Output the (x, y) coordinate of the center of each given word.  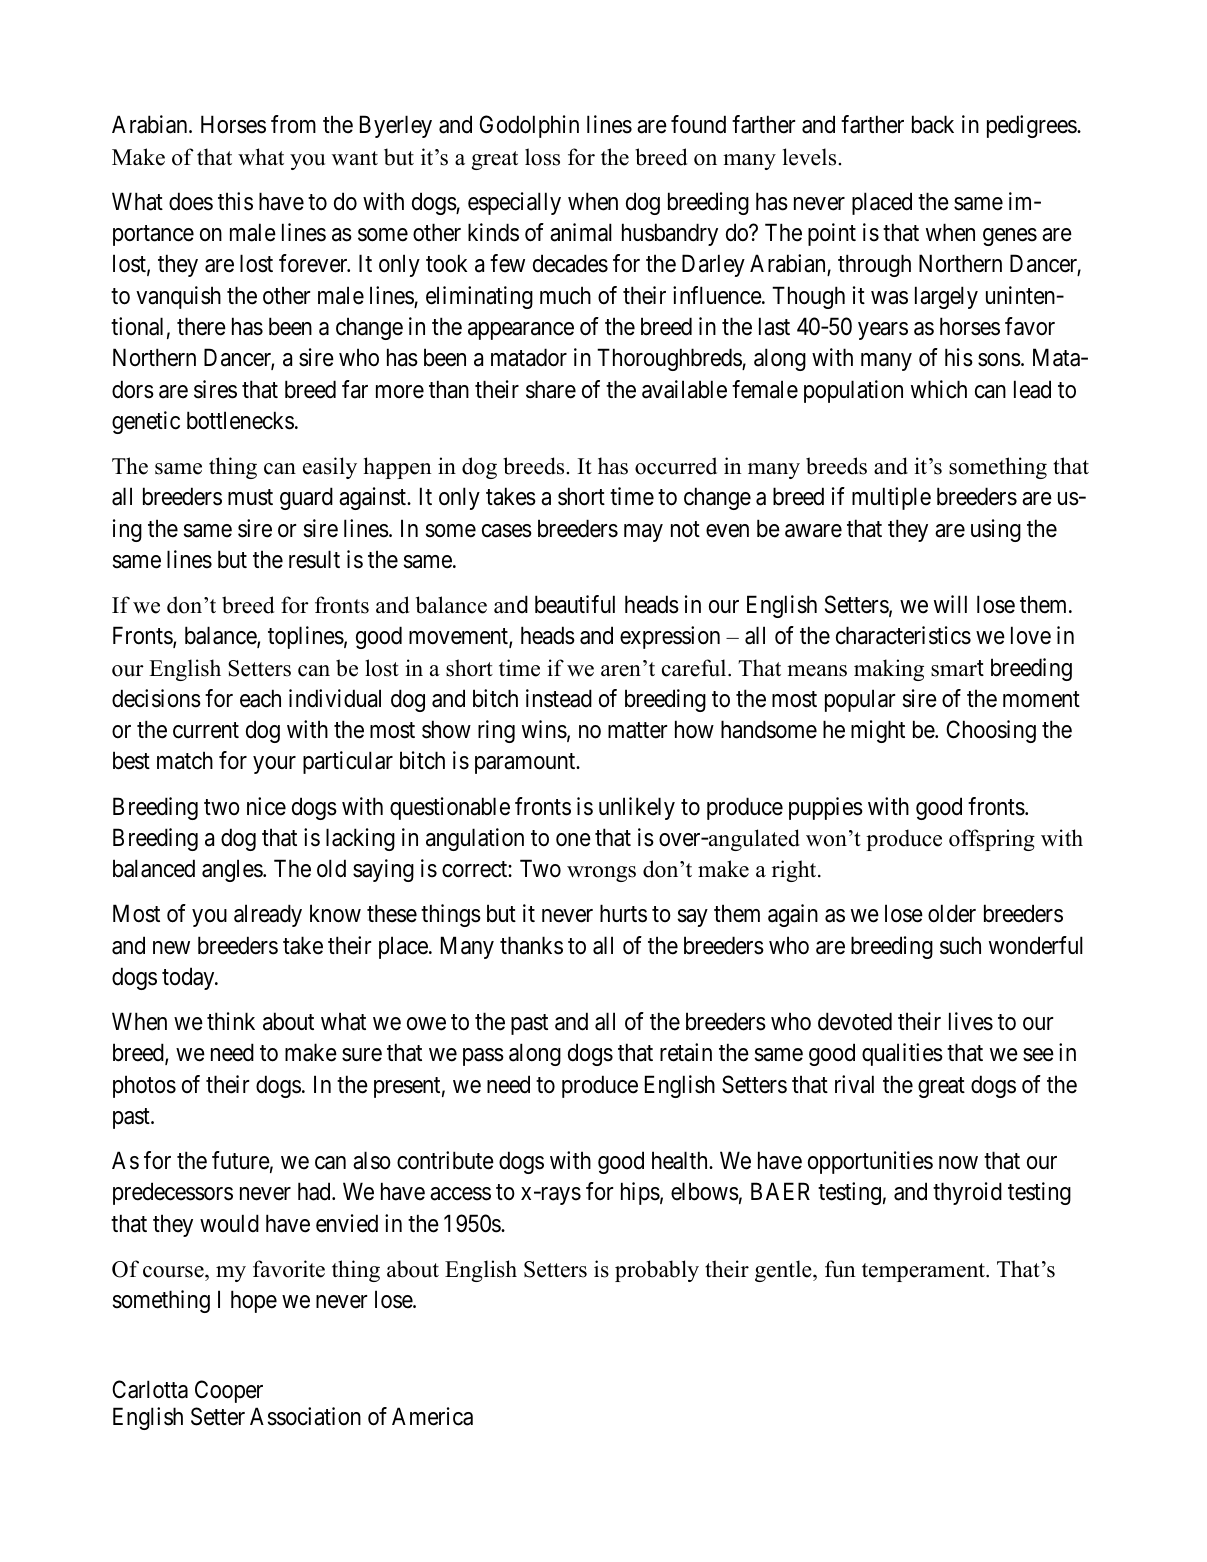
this (235, 201)
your (274, 765)
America (432, 1416)
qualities (902, 1054)
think (231, 1021)
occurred (676, 466)
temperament (924, 1272)
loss (542, 157)
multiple (891, 498)
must (250, 498)
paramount (526, 764)
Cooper (229, 1391)
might (878, 731)
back (933, 124)
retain (686, 1052)
